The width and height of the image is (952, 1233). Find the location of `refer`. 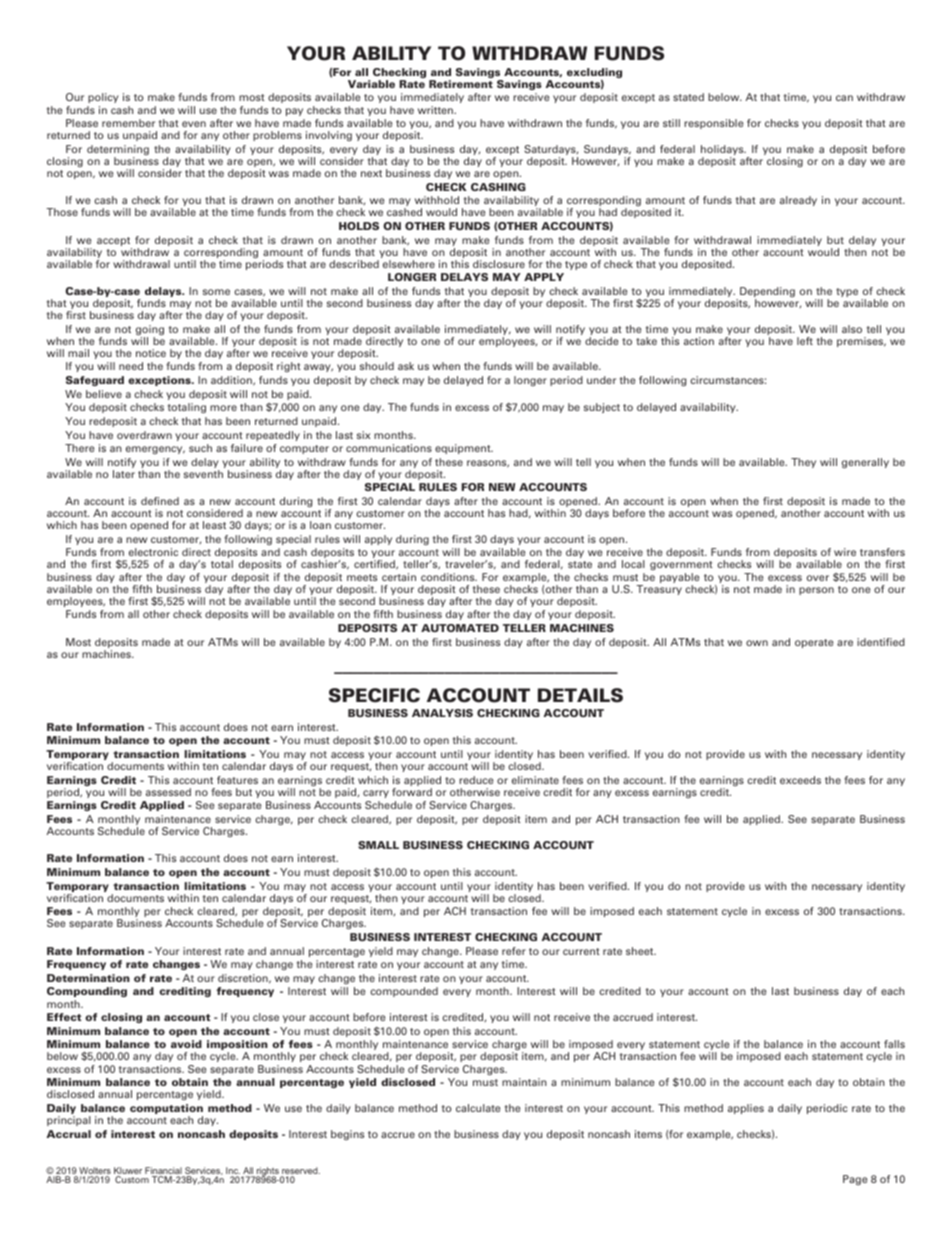

refer is located at coordinates (514, 951).
